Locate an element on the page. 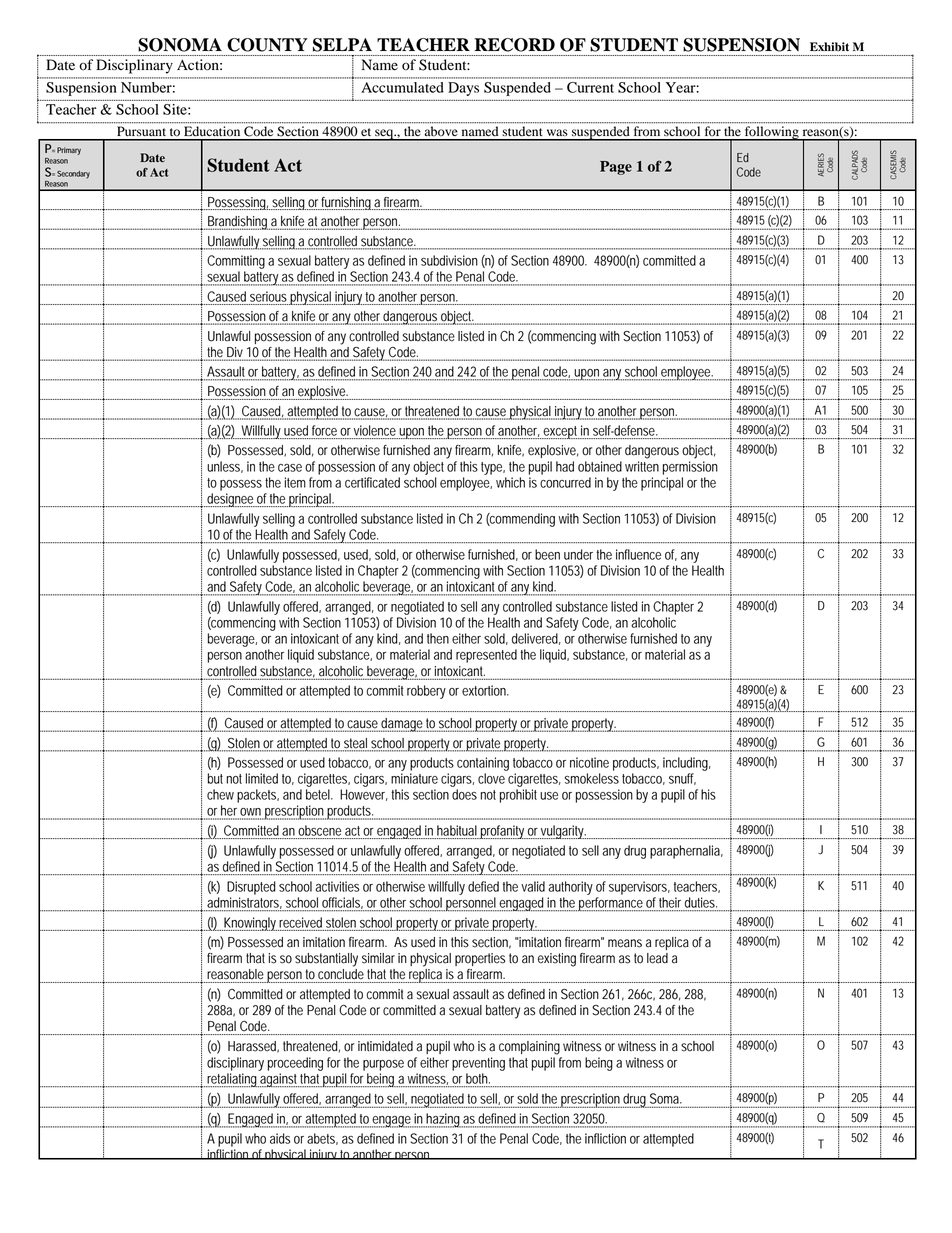 The image size is (952, 1233). SONOMA is located at coordinates (180, 45).
